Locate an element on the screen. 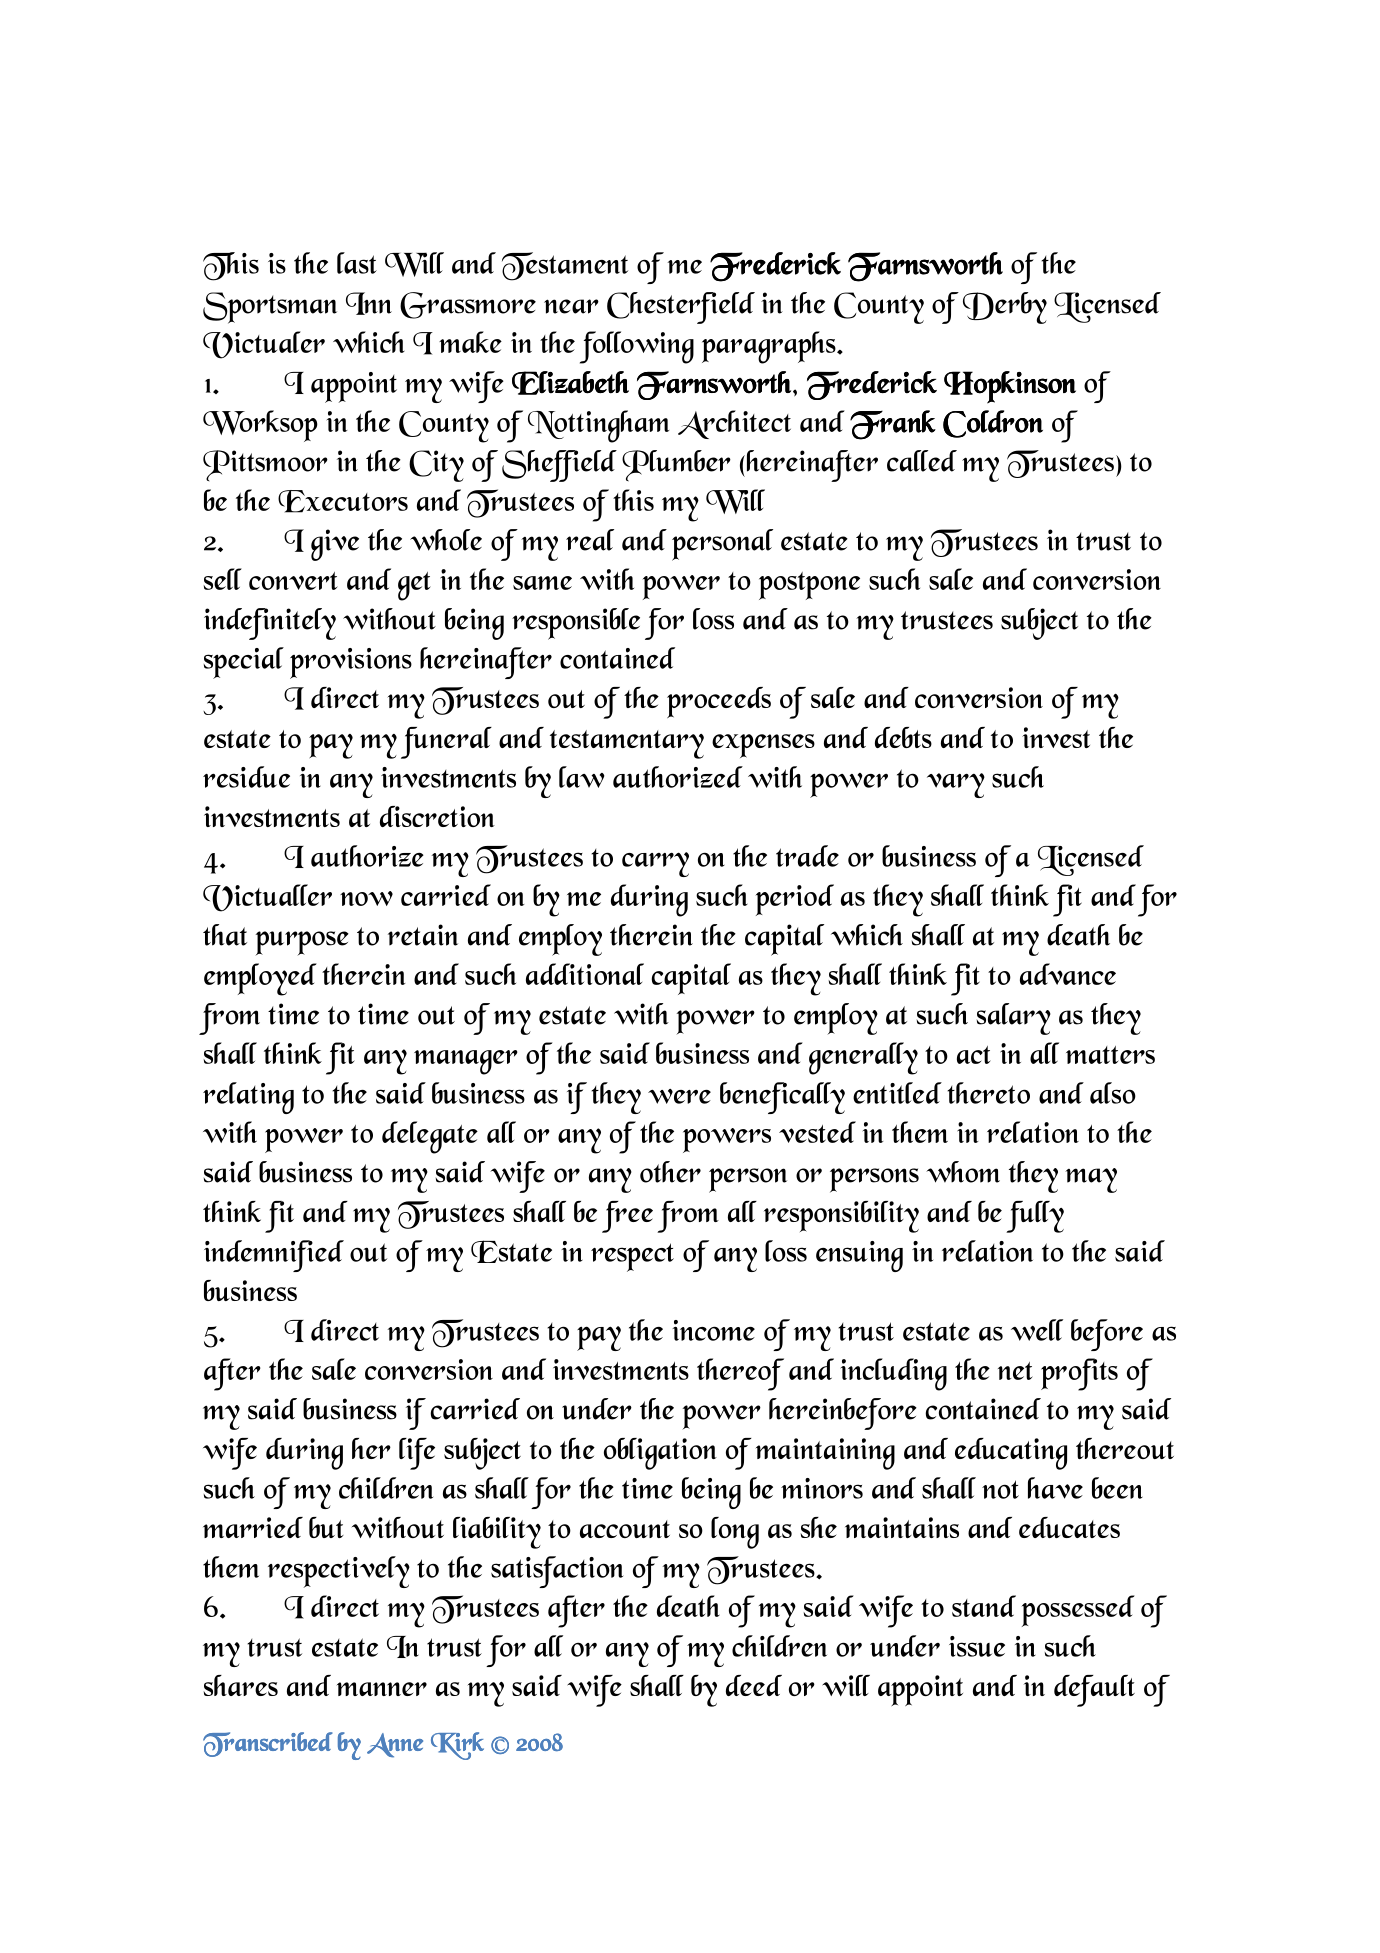 Image resolution: width=1380 pixels, height=1953 pixels. issue is located at coordinates (977, 1646).
